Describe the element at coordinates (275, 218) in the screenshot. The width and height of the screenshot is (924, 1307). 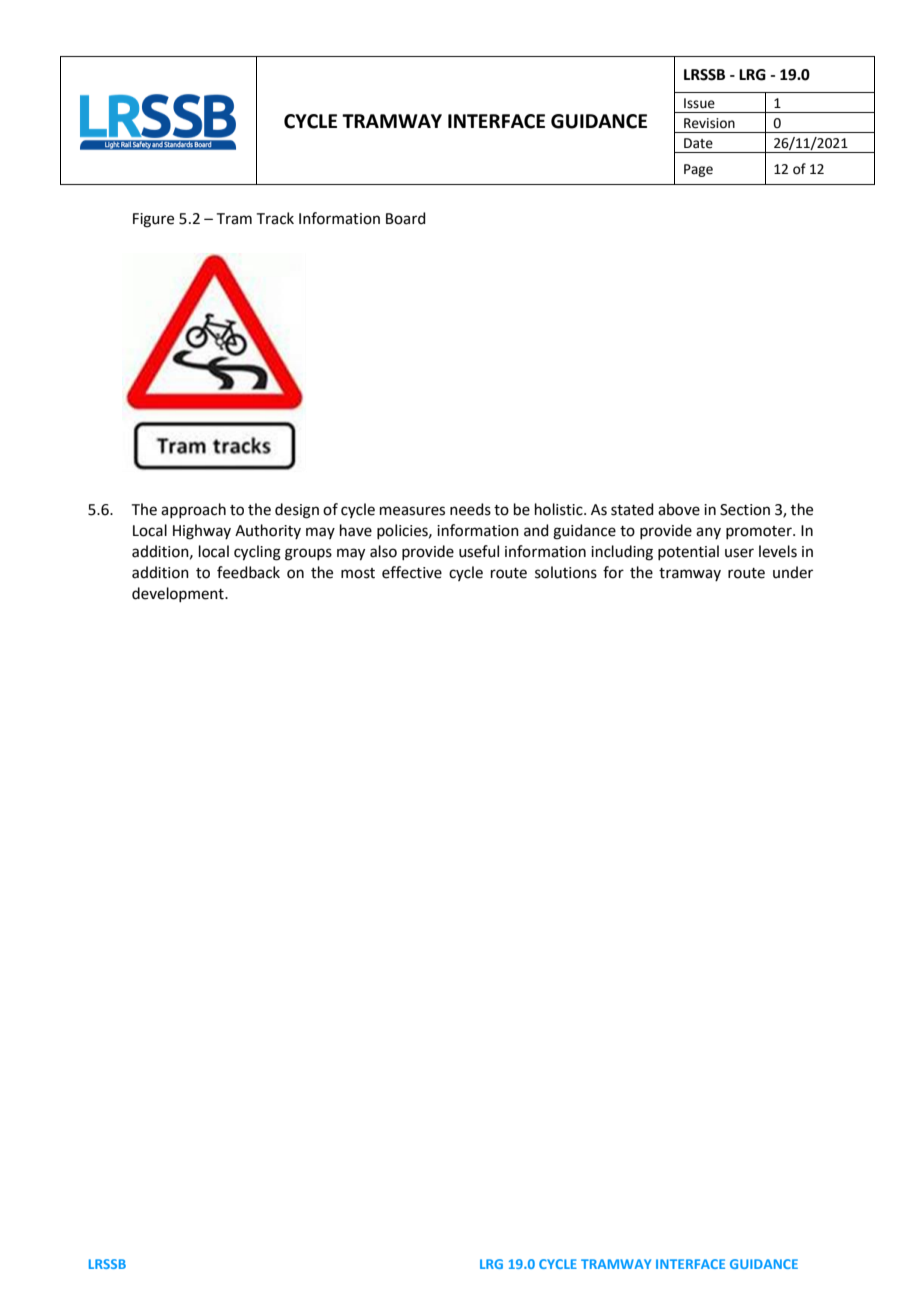
I see `Track` at that location.
